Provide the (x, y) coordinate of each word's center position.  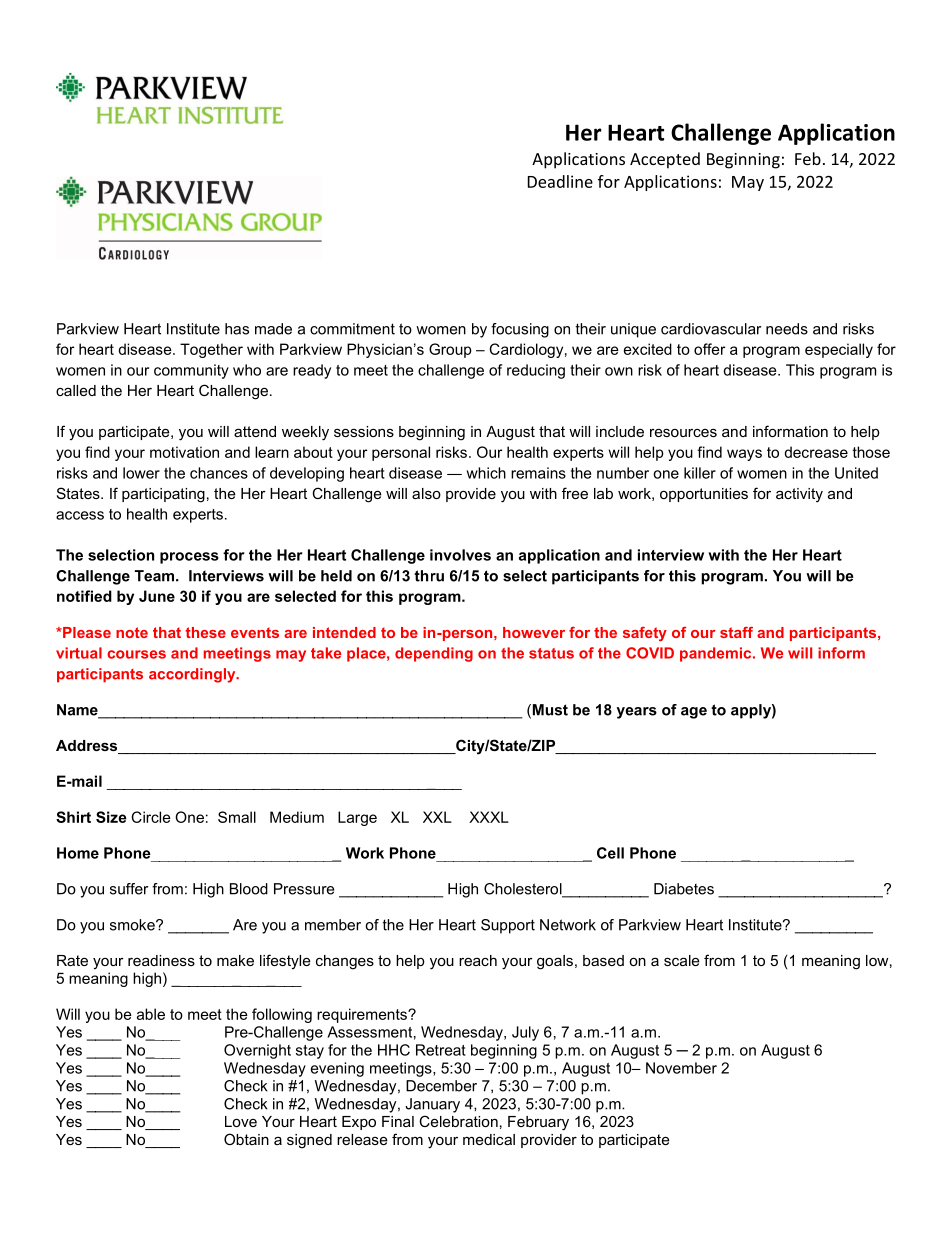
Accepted (665, 160)
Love (241, 1121)
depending (434, 654)
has (237, 329)
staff (736, 632)
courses (136, 654)
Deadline (560, 181)
